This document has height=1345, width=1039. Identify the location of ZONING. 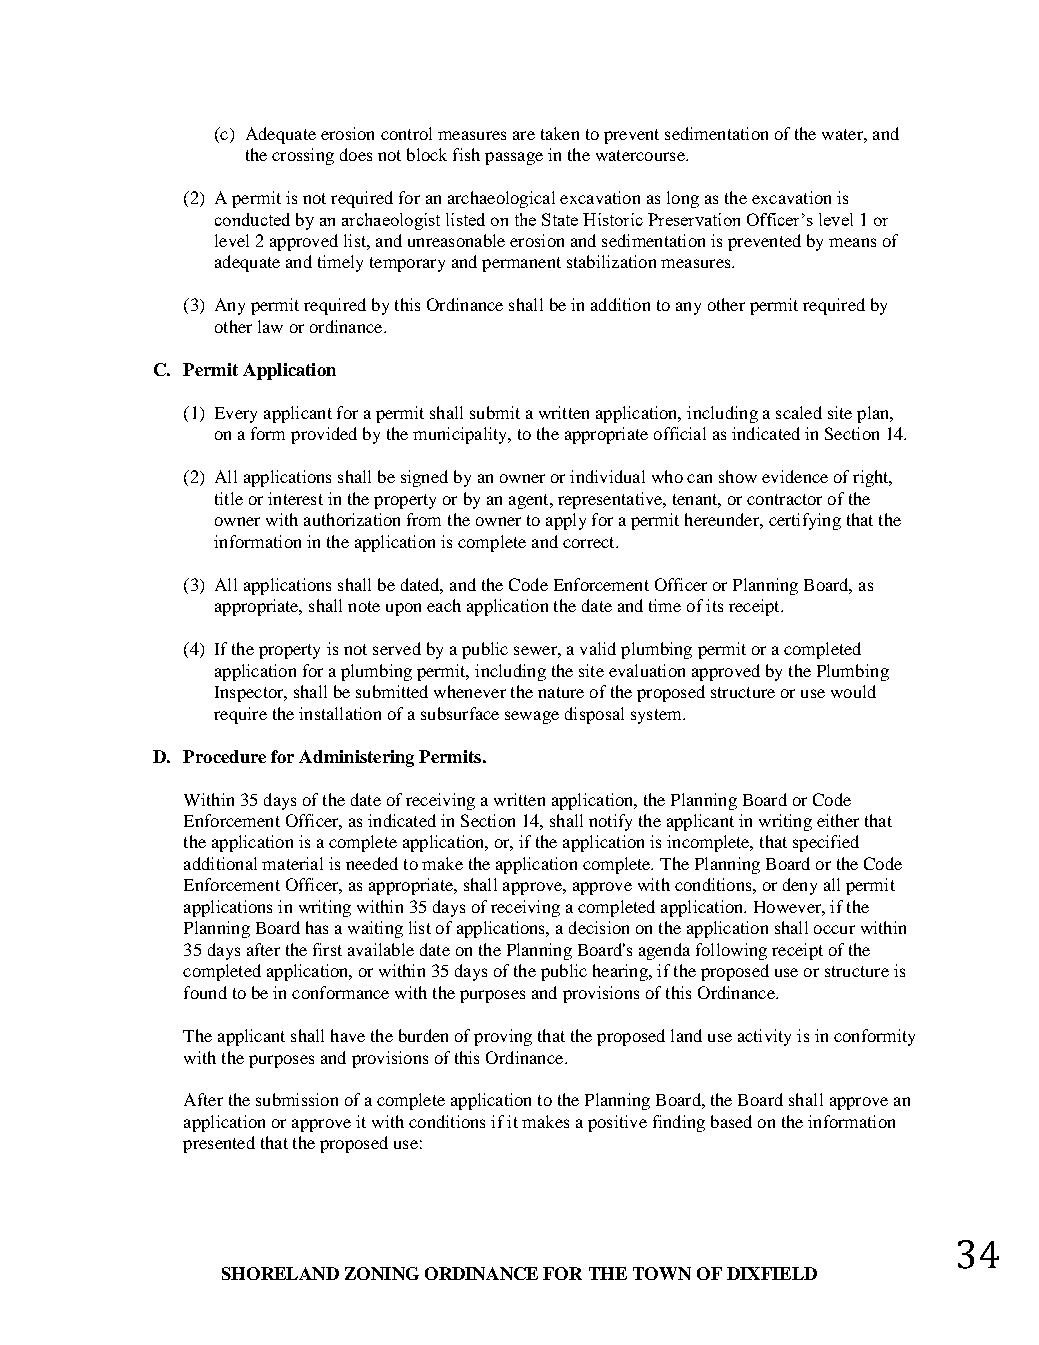
(382, 1273).
